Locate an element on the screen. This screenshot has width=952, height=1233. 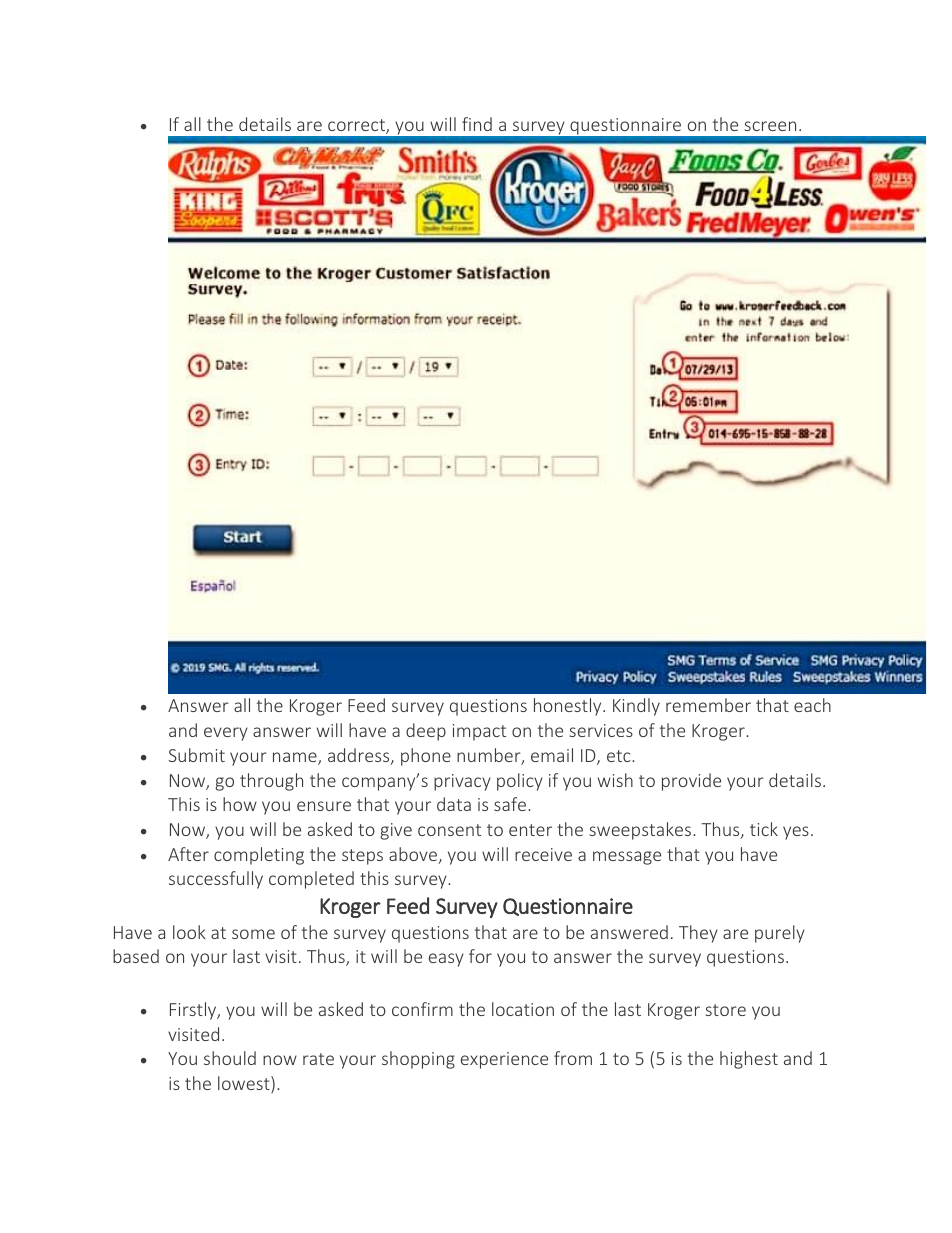
screen is located at coordinates (770, 126).
